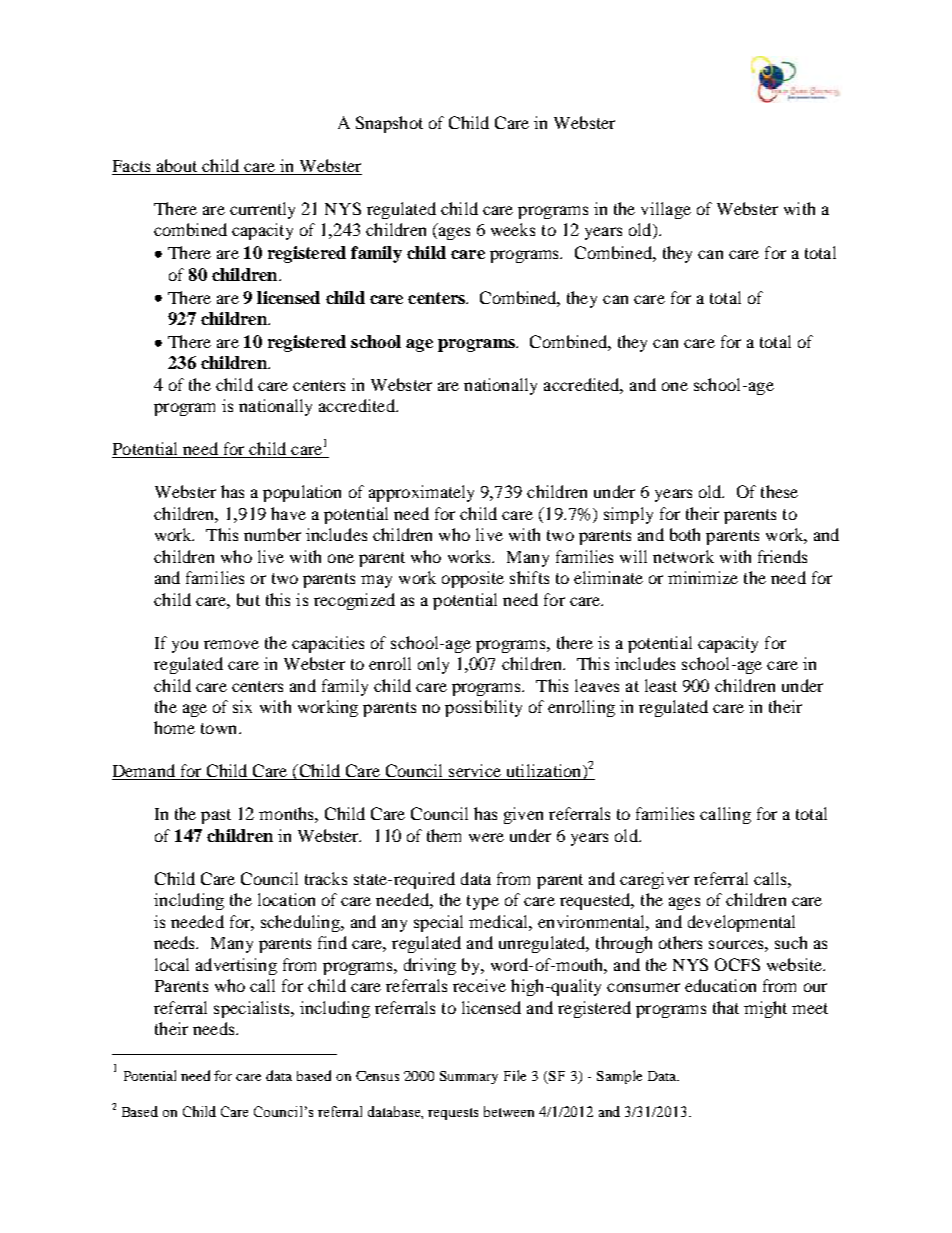 Image resolution: width=952 pixels, height=1233 pixels. What do you see at coordinates (513, 229) in the screenshot?
I see `weeks` at bounding box center [513, 229].
